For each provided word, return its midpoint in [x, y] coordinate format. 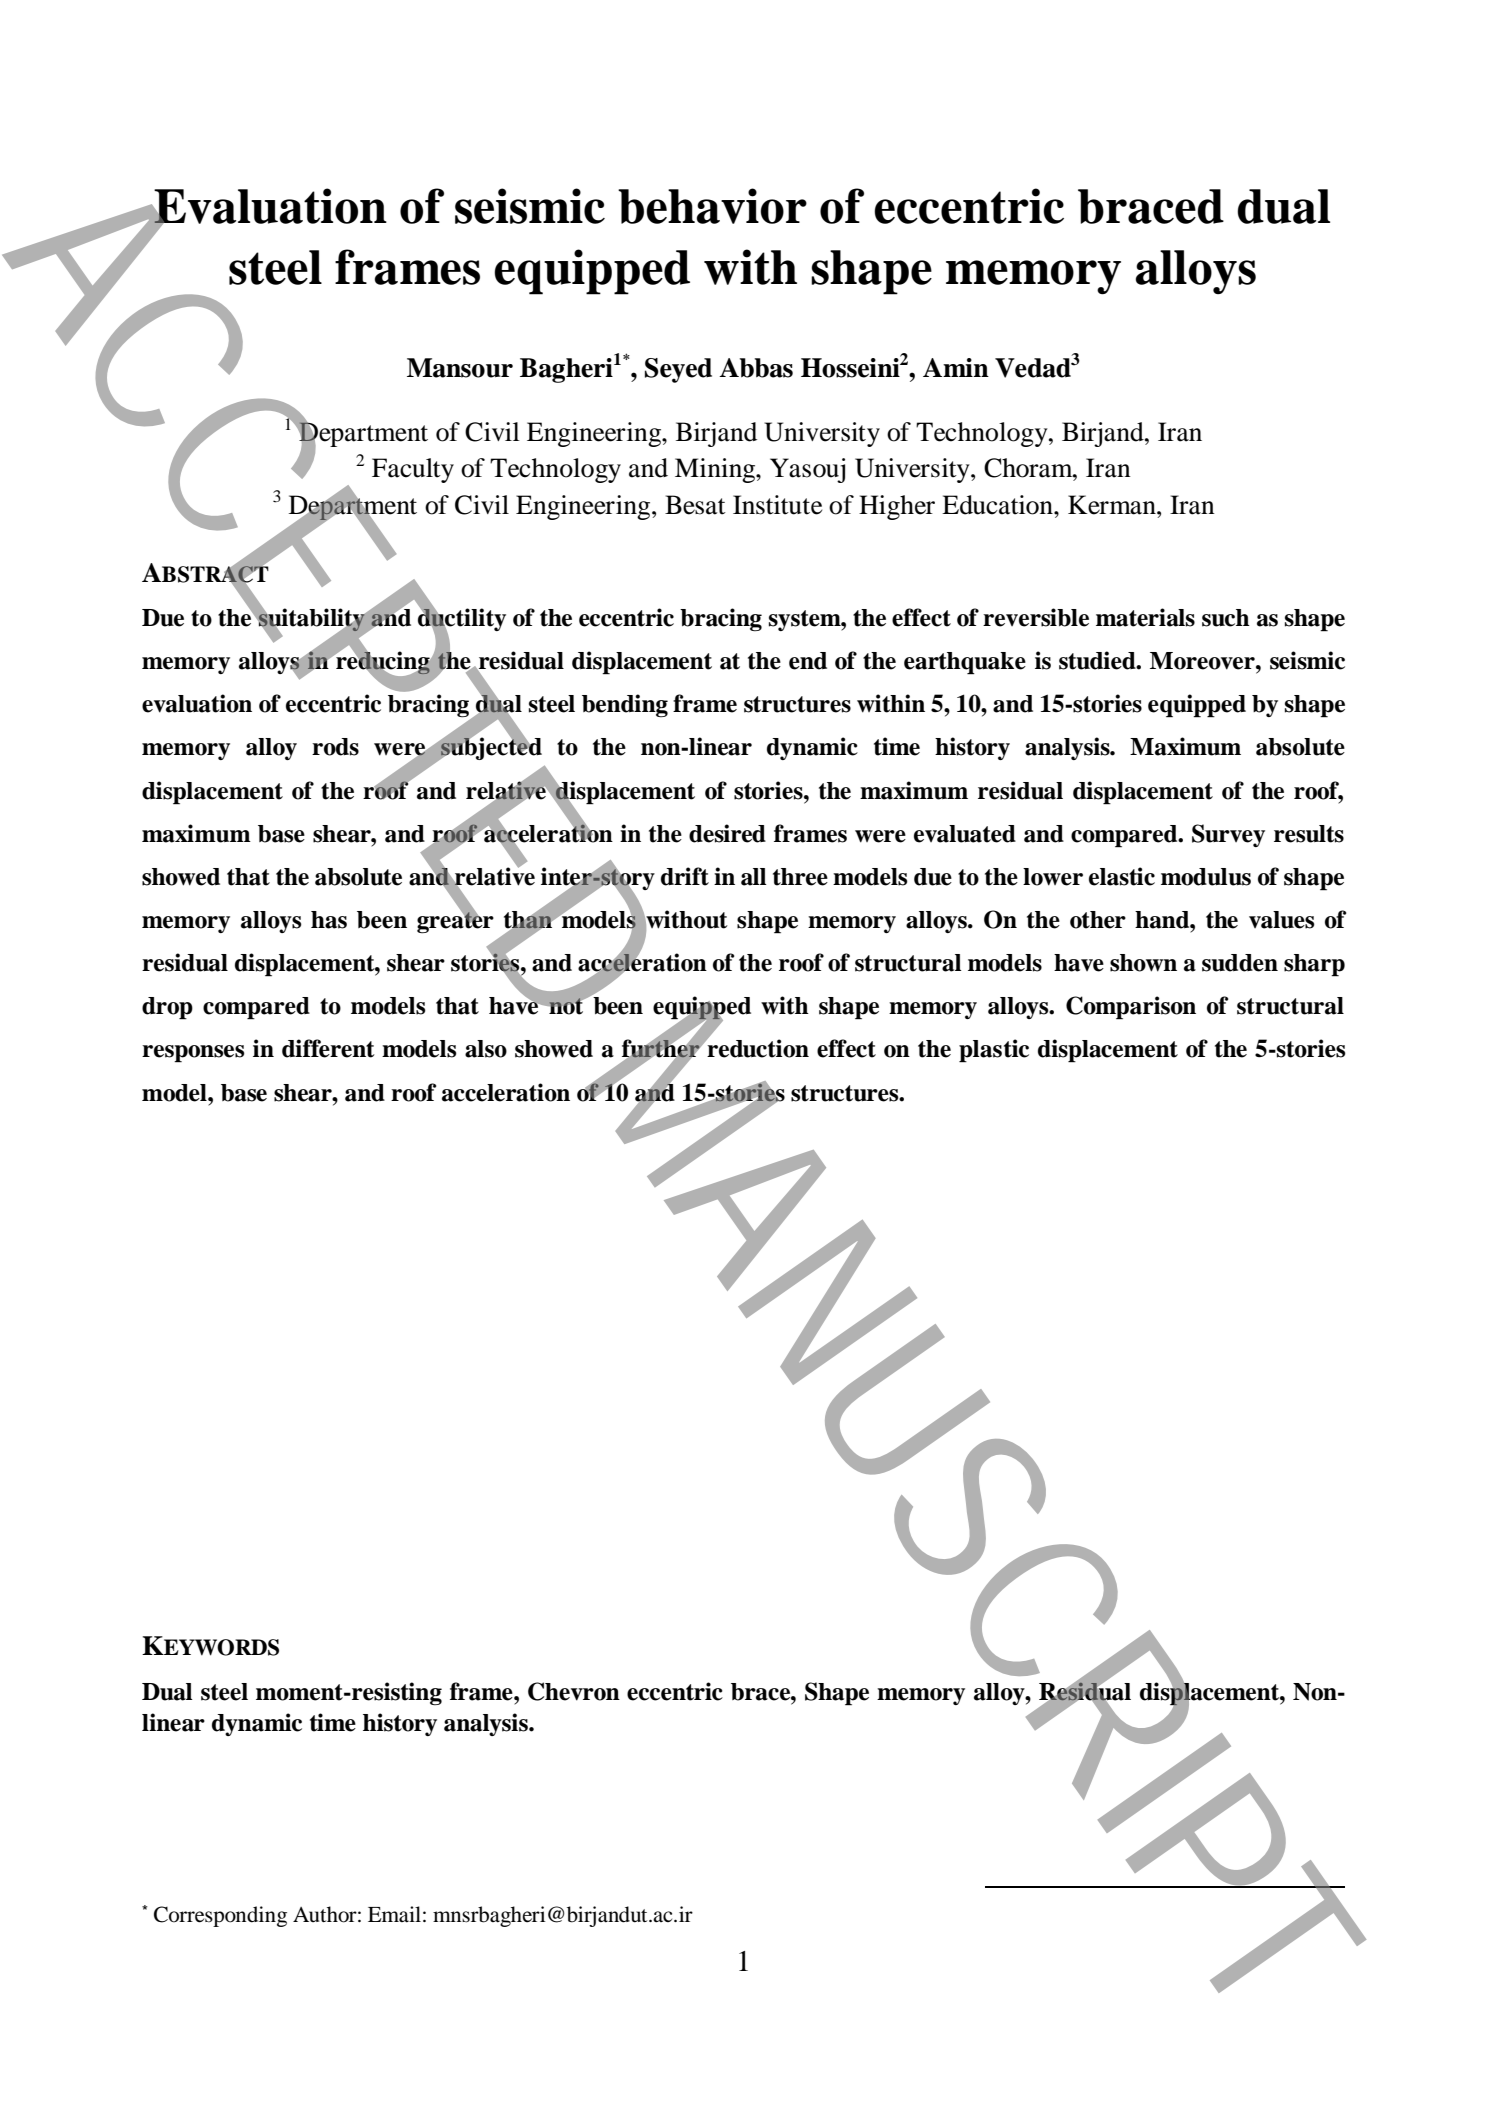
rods [335, 747]
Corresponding [220, 1916]
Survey [1228, 835]
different [328, 1048]
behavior [712, 206]
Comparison [1131, 1008]
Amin [956, 367]
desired [727, 833]
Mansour [460, 368]
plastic [994, 1051]
